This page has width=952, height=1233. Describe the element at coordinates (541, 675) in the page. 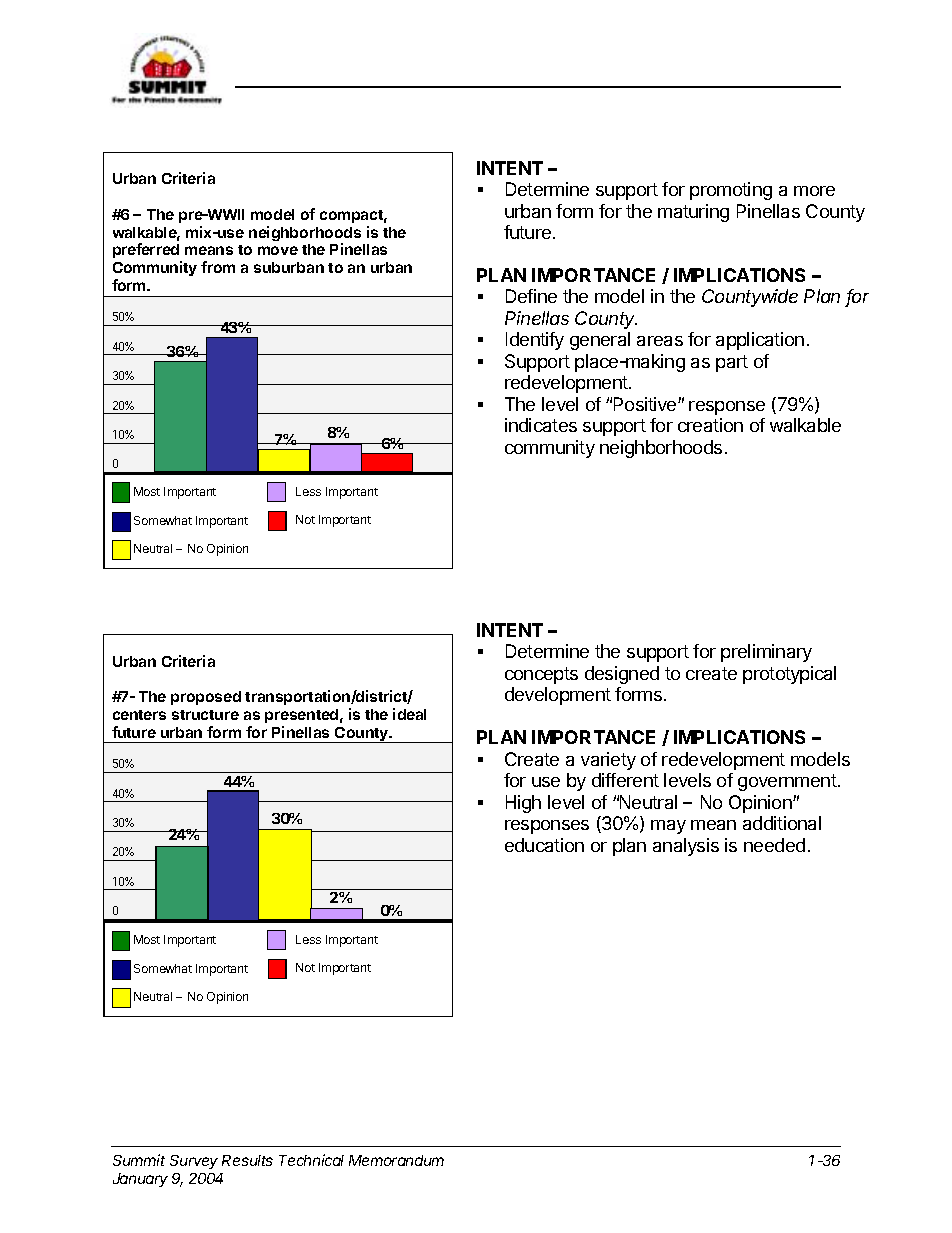

I see `concepts` at that location.
